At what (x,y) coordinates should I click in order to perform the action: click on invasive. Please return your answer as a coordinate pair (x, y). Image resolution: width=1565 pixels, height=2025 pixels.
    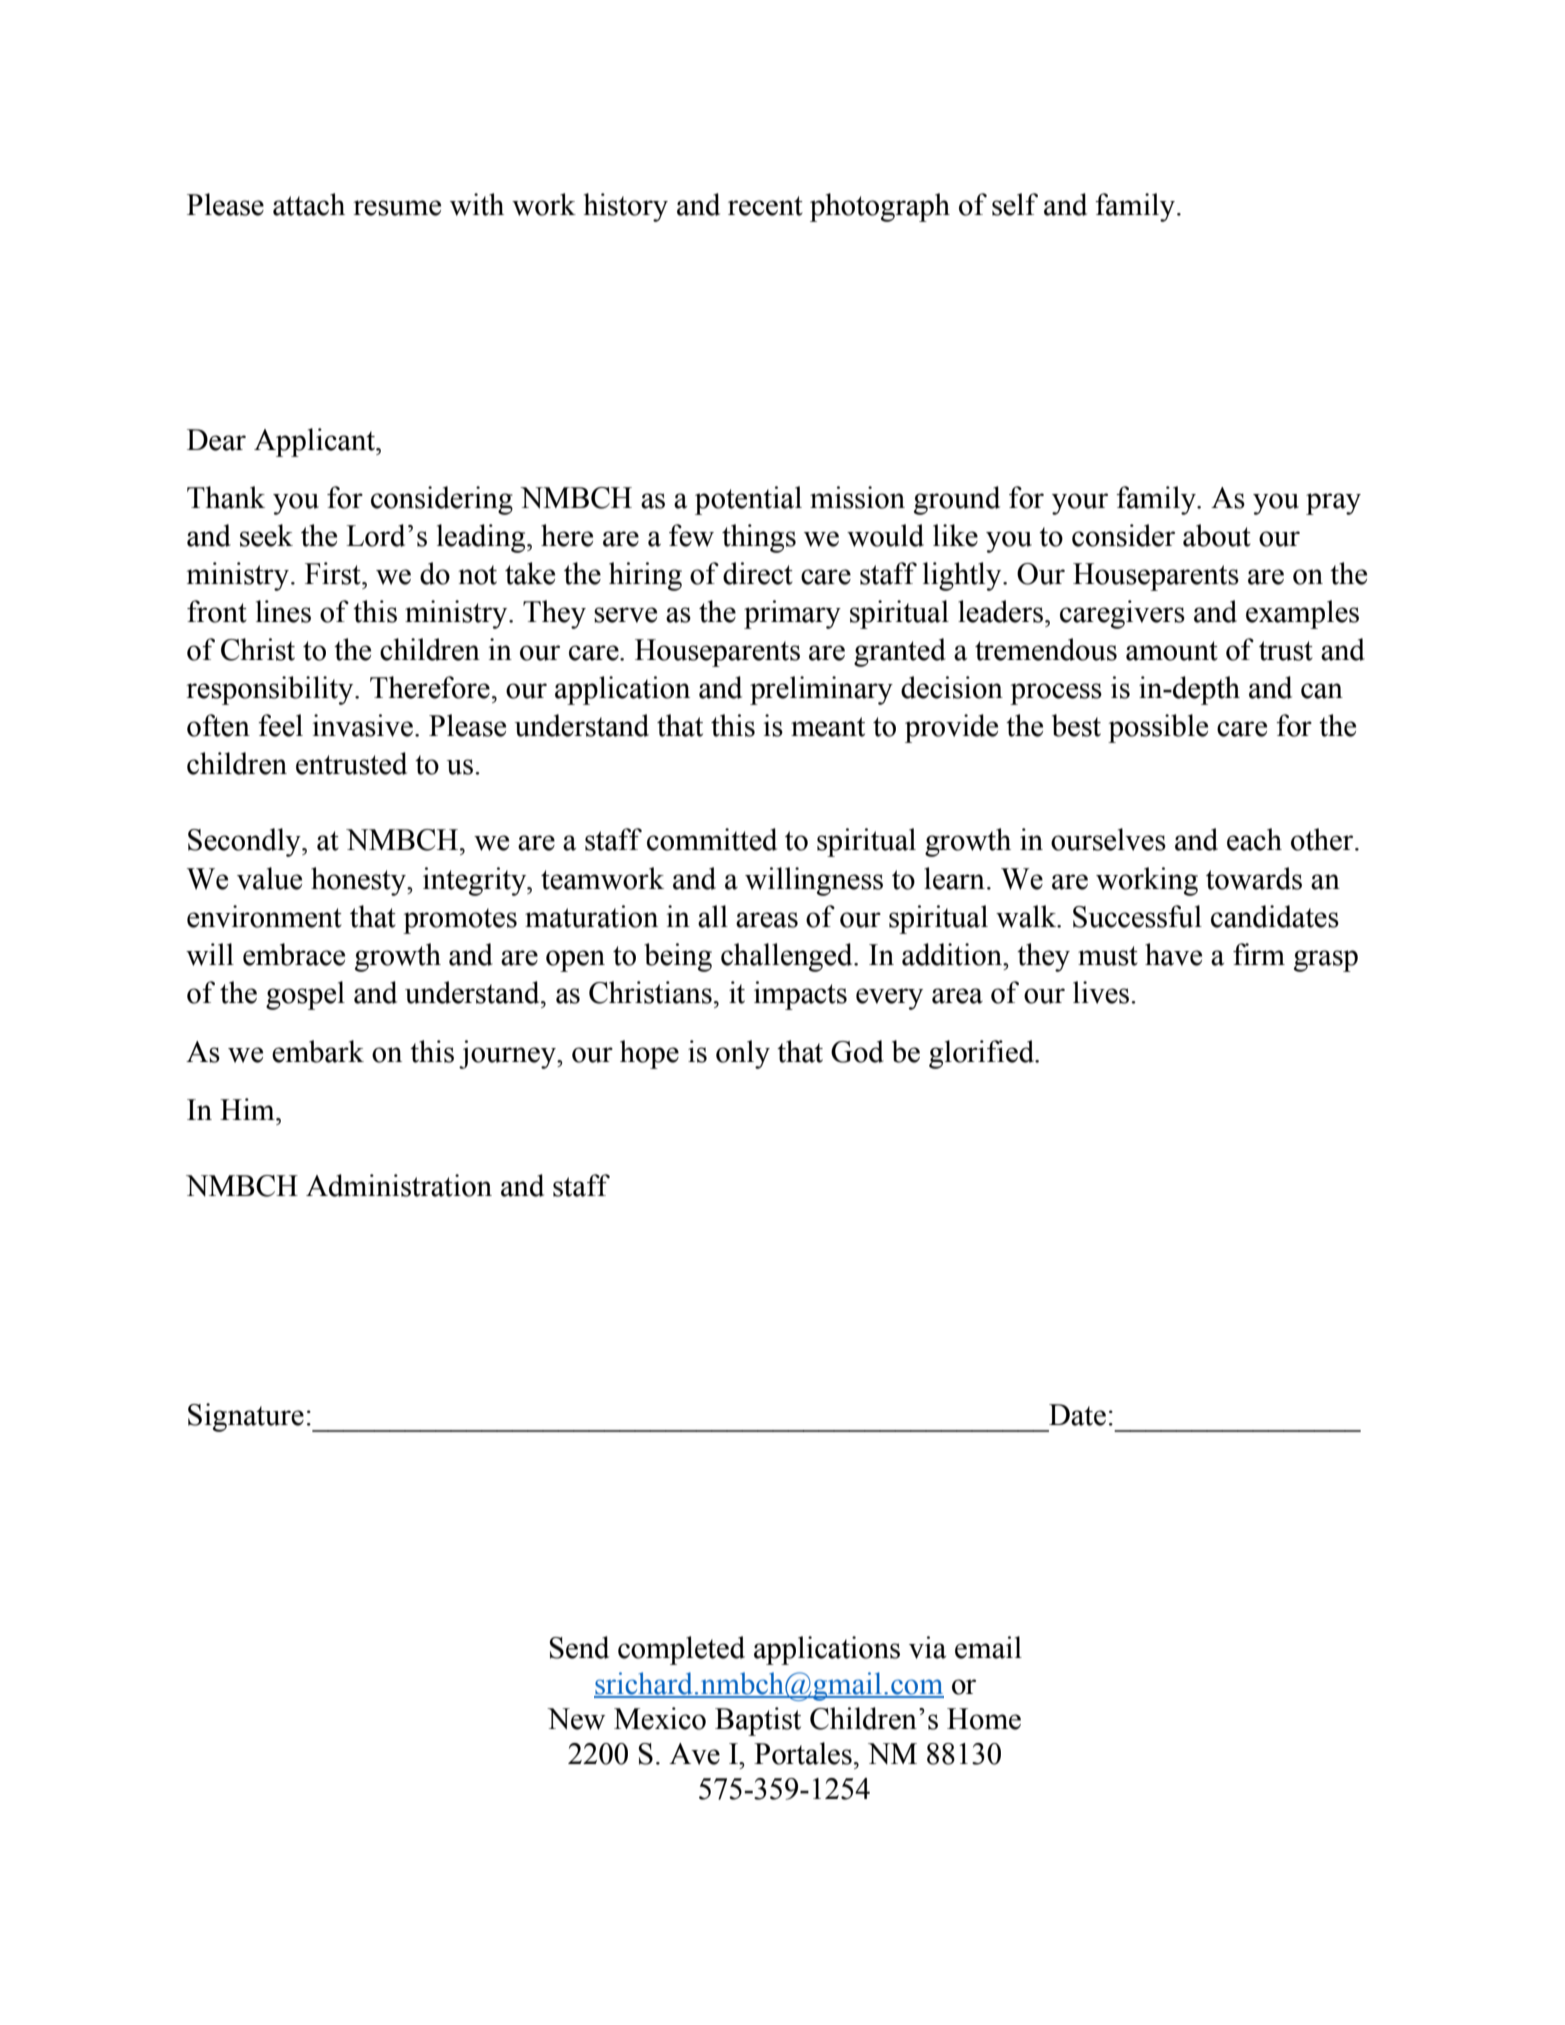
    Looking at the image, I should click on (363, 725).
